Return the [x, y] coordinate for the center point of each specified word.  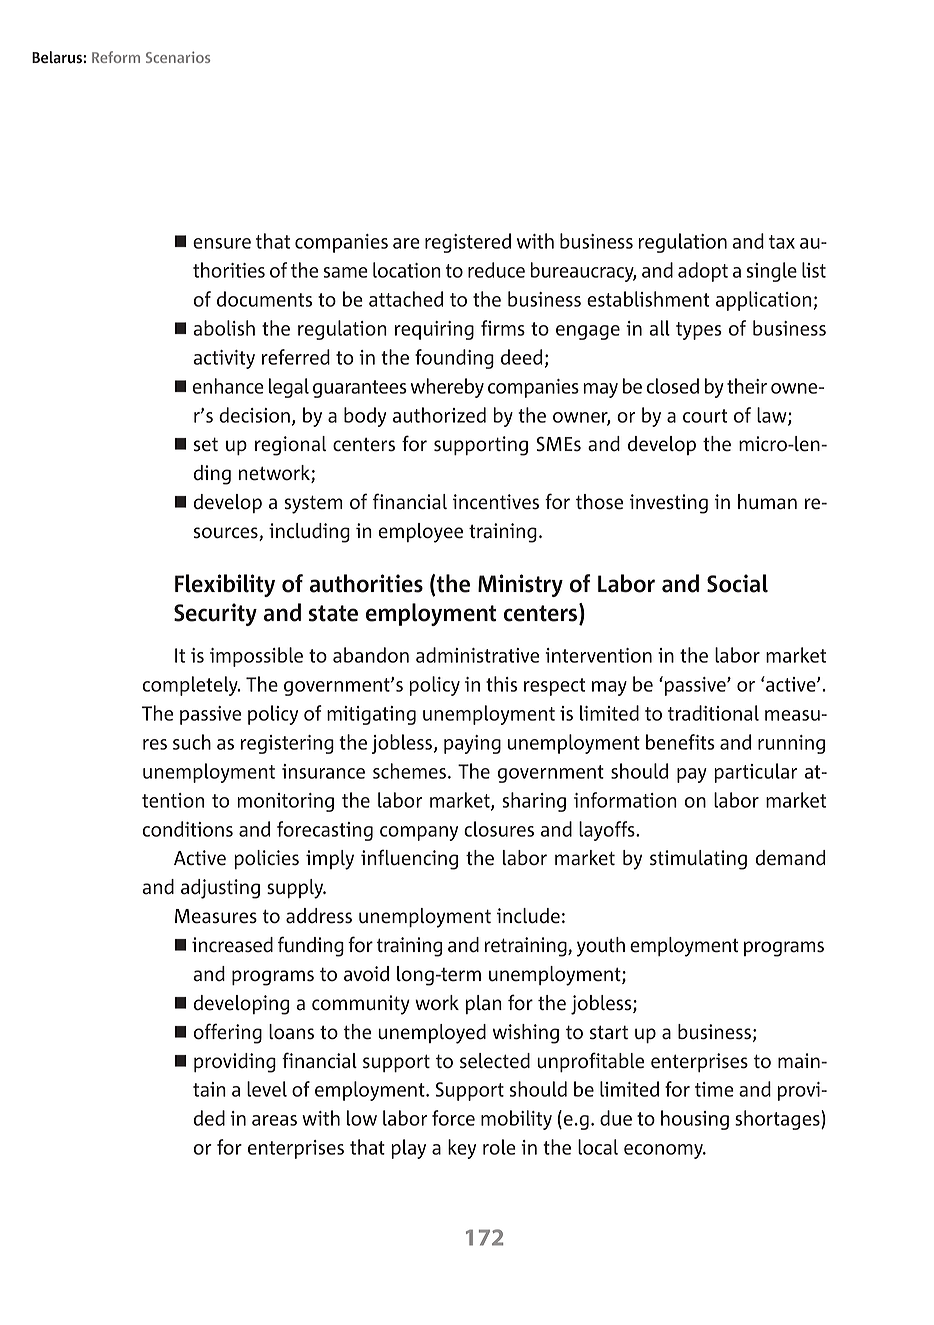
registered [468, 243]
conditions [187, 829]
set [206, 444]
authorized [439, 415]
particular [755, 773]
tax [782, 242]
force [453, 1118]
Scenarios [178, 57]
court [705, 416]
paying [472, 744]
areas [274, 1120]
